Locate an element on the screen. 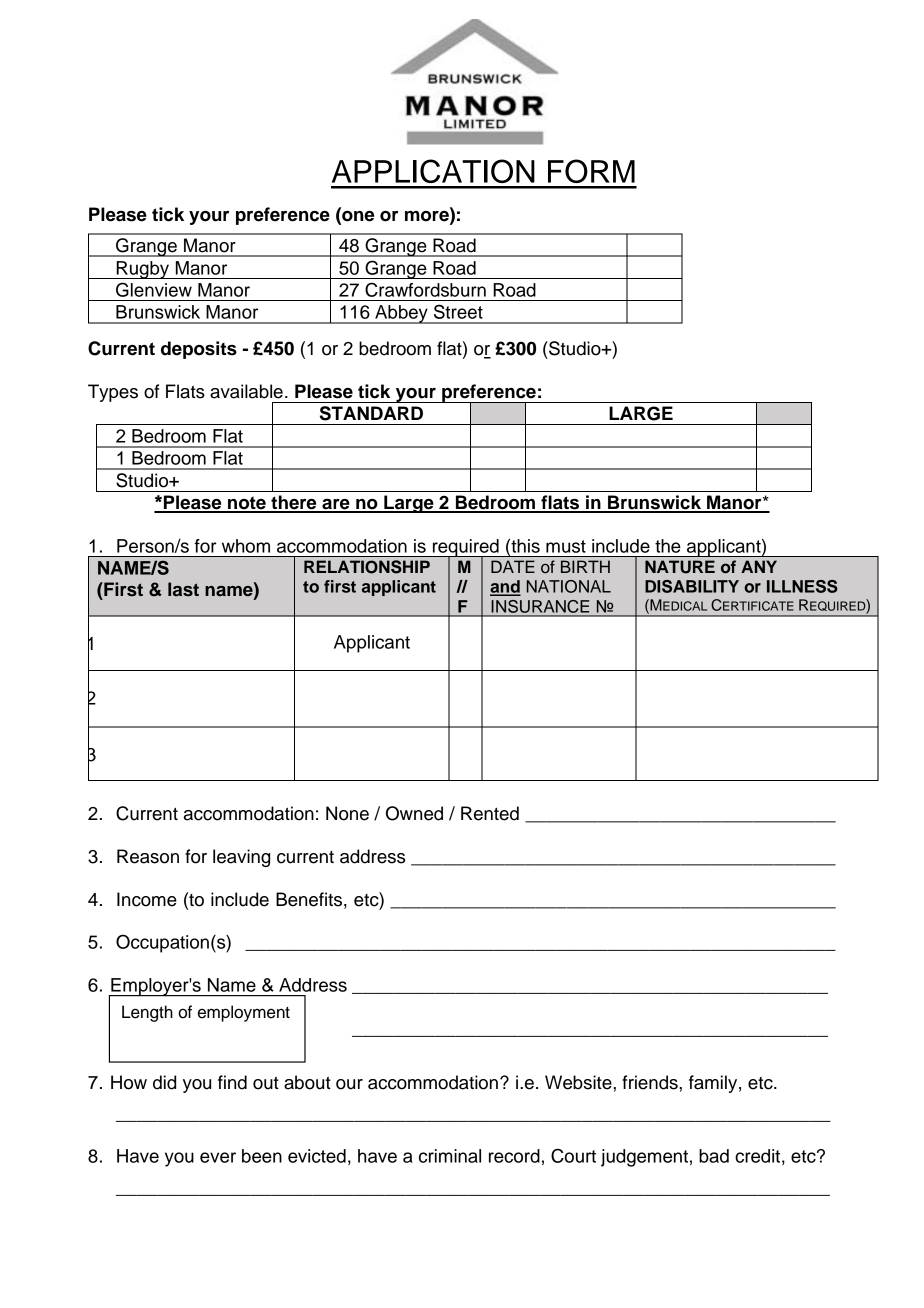  DISABILITY is located at coordinates (692, 586).
